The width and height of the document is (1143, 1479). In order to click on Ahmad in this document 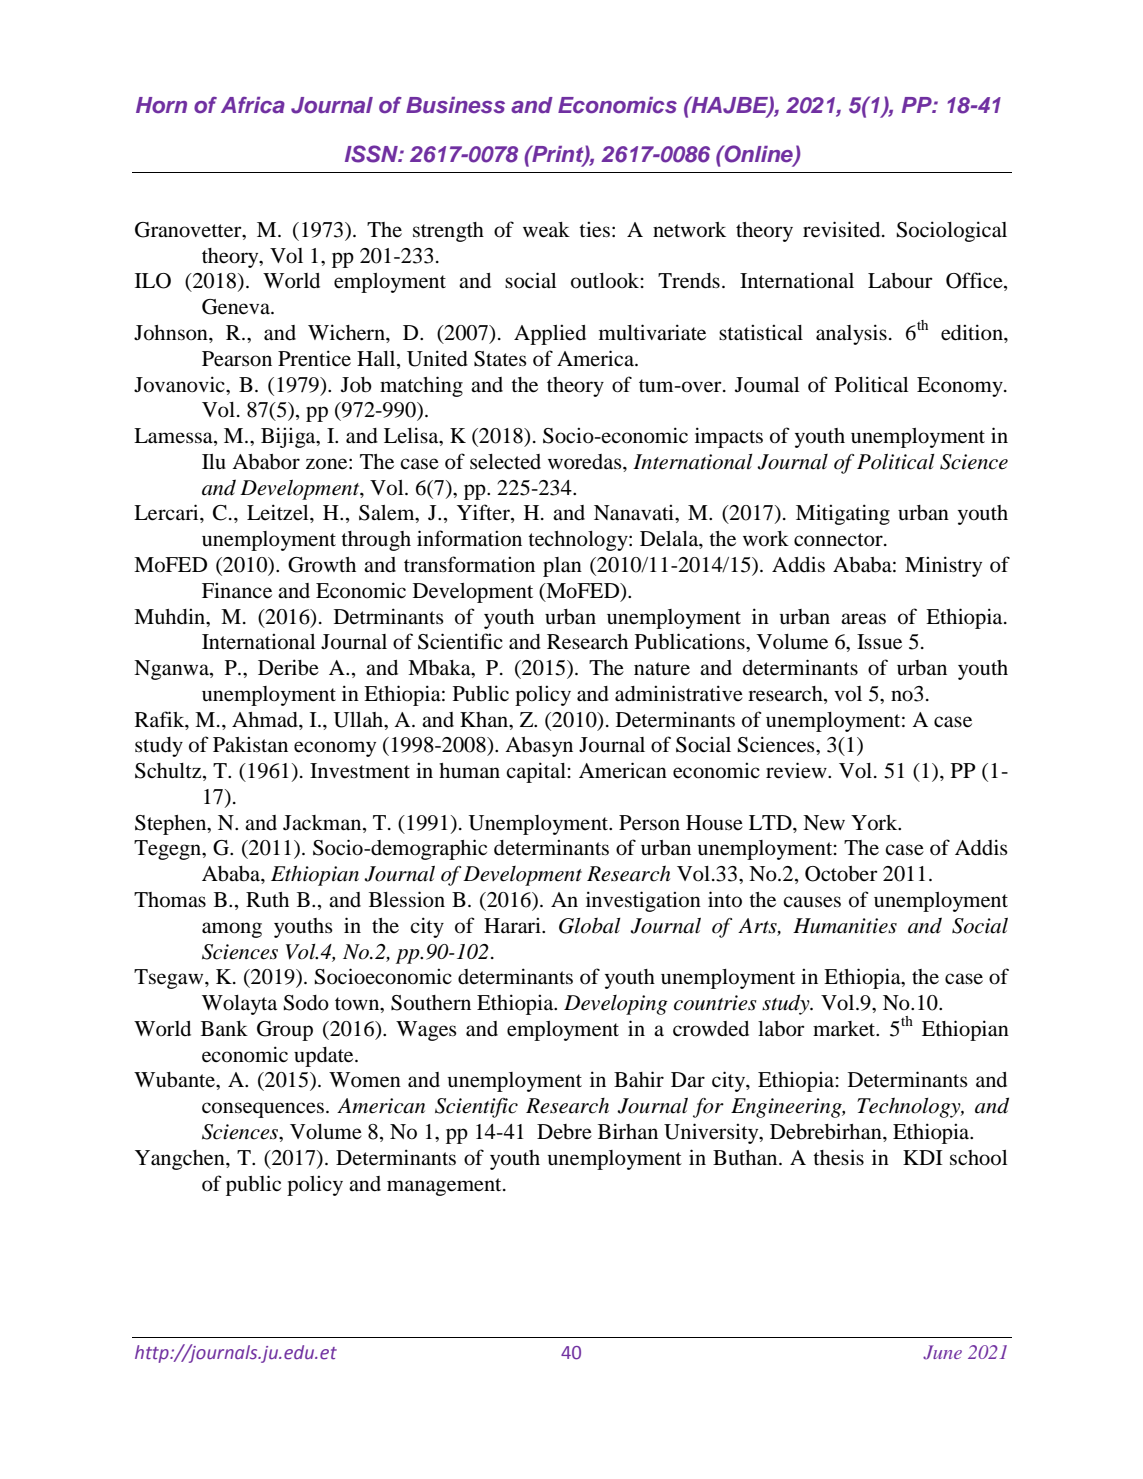, I will do `click(266, 720)`.
